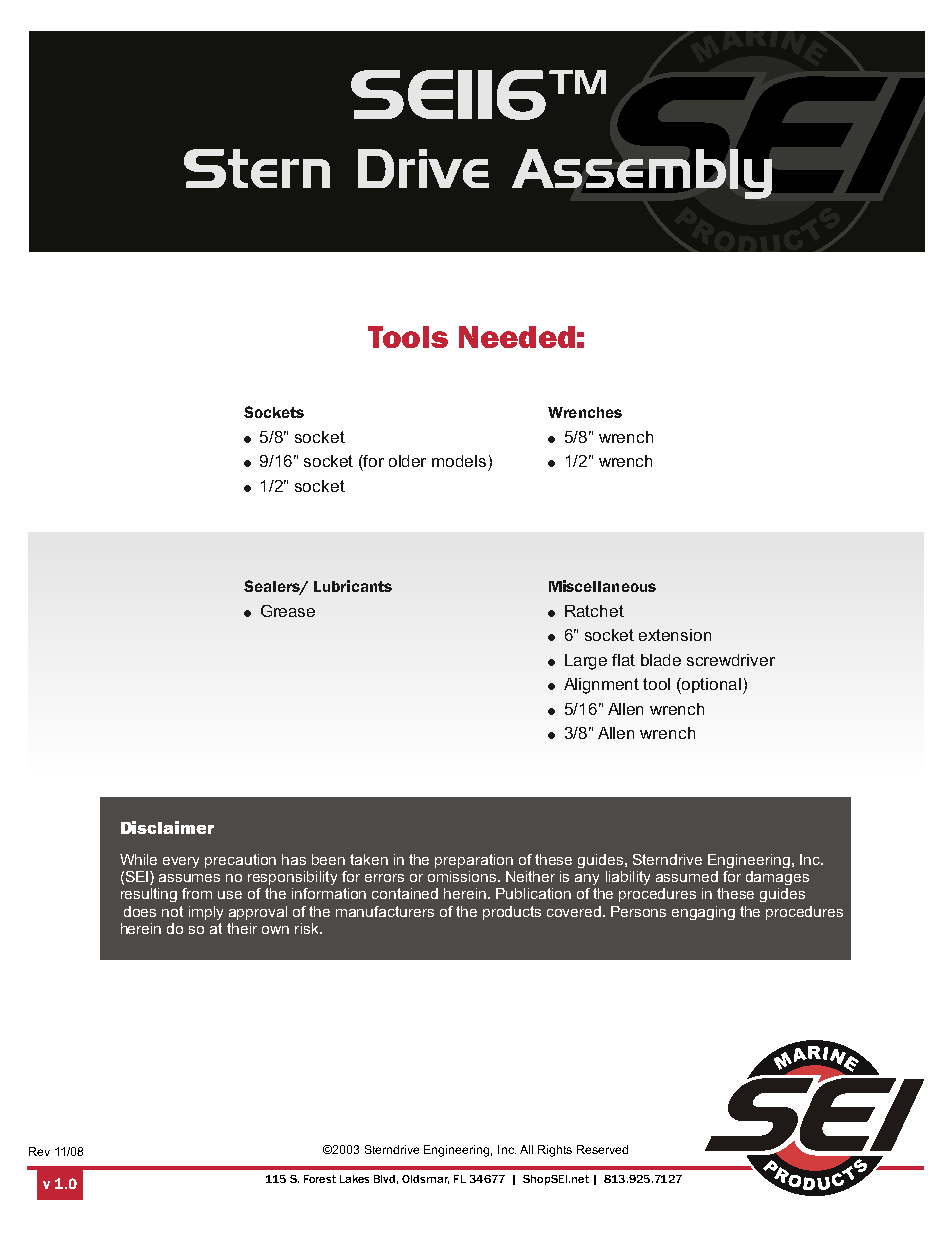 Image resolution: width=952 pixels, height=1233 pixels. I want to click on Lubricants, so click(353, 586).
